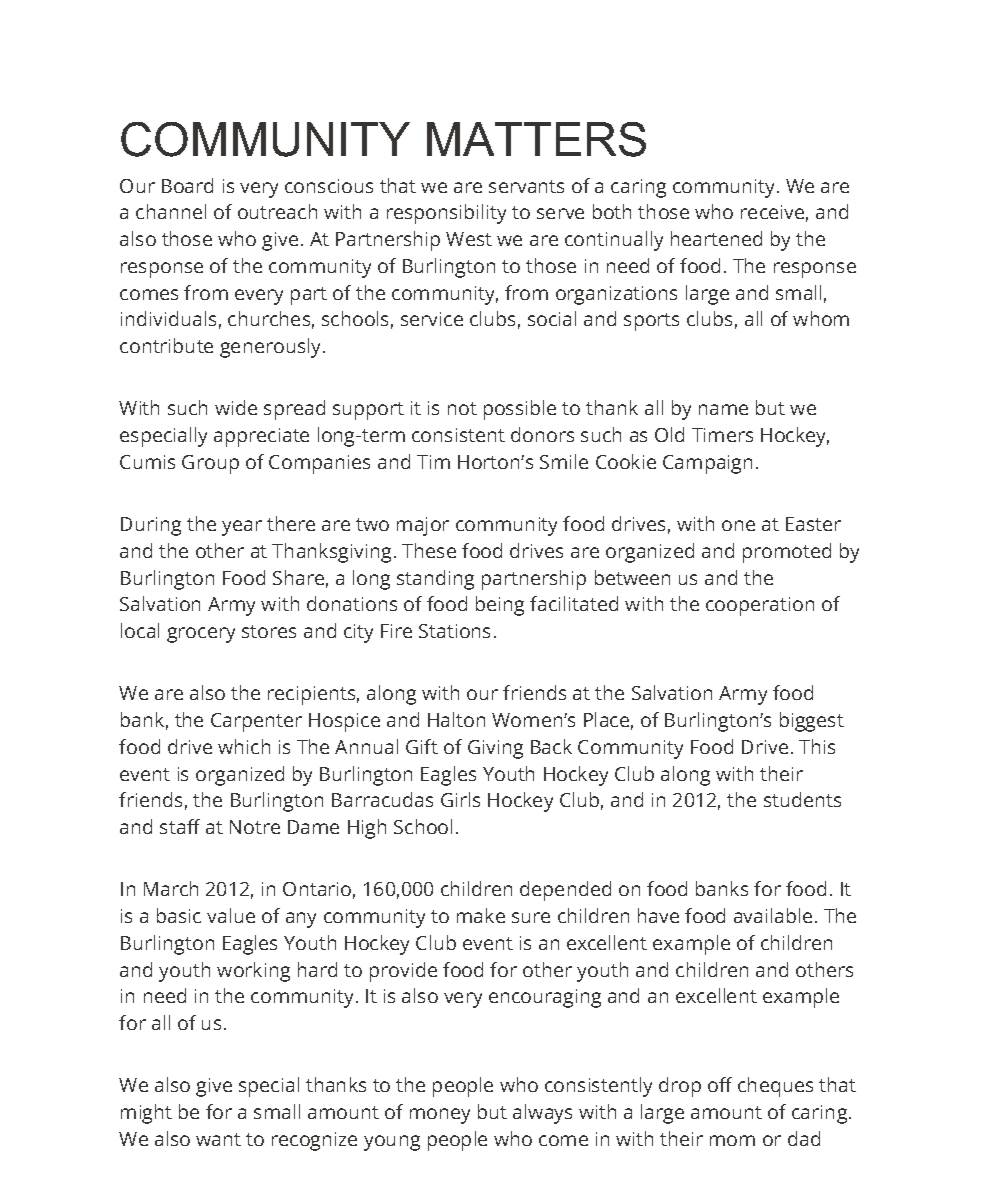  I want to click on Board, so click(187, 185).
